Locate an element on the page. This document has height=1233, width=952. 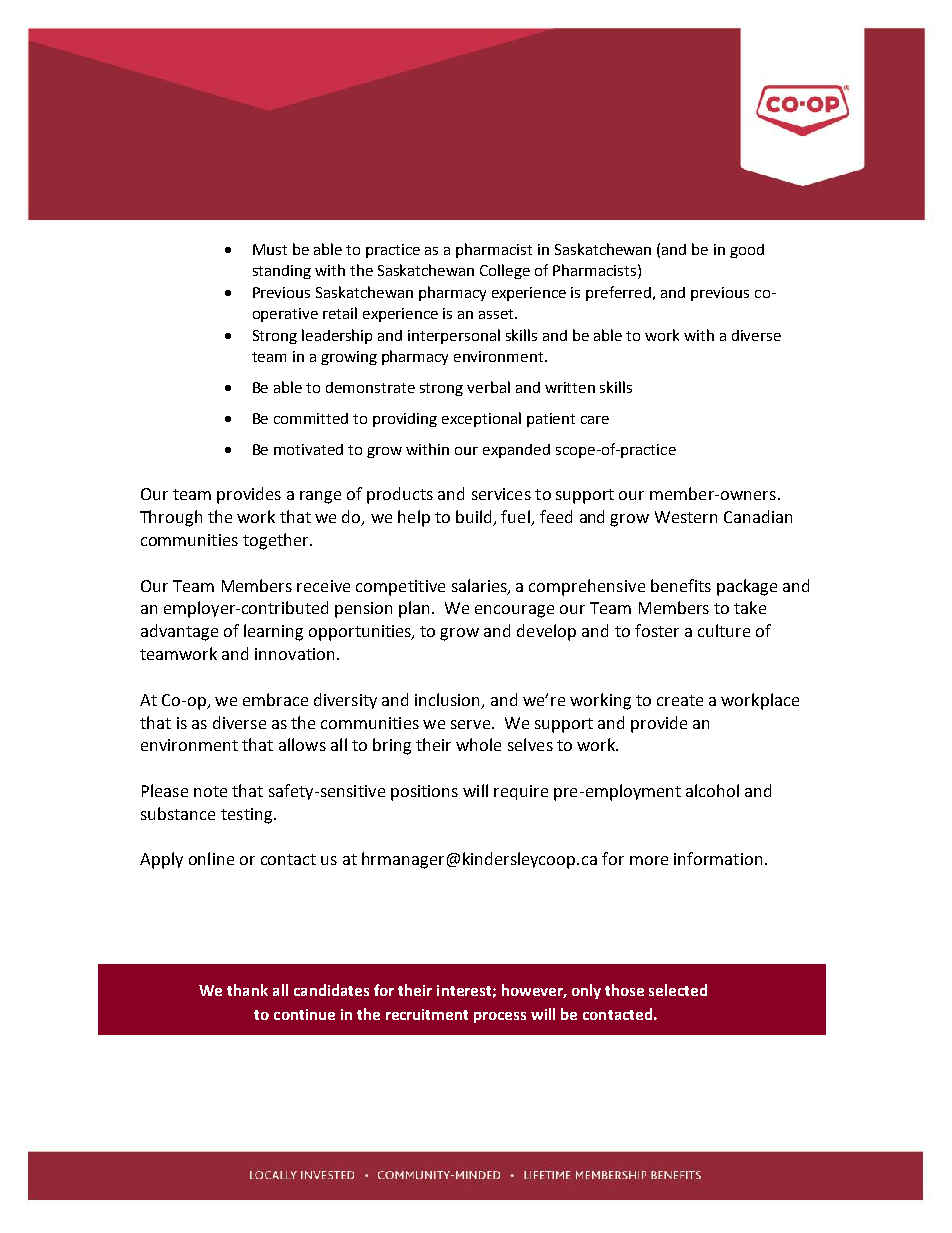
College is located at coordinates (505, 271).
